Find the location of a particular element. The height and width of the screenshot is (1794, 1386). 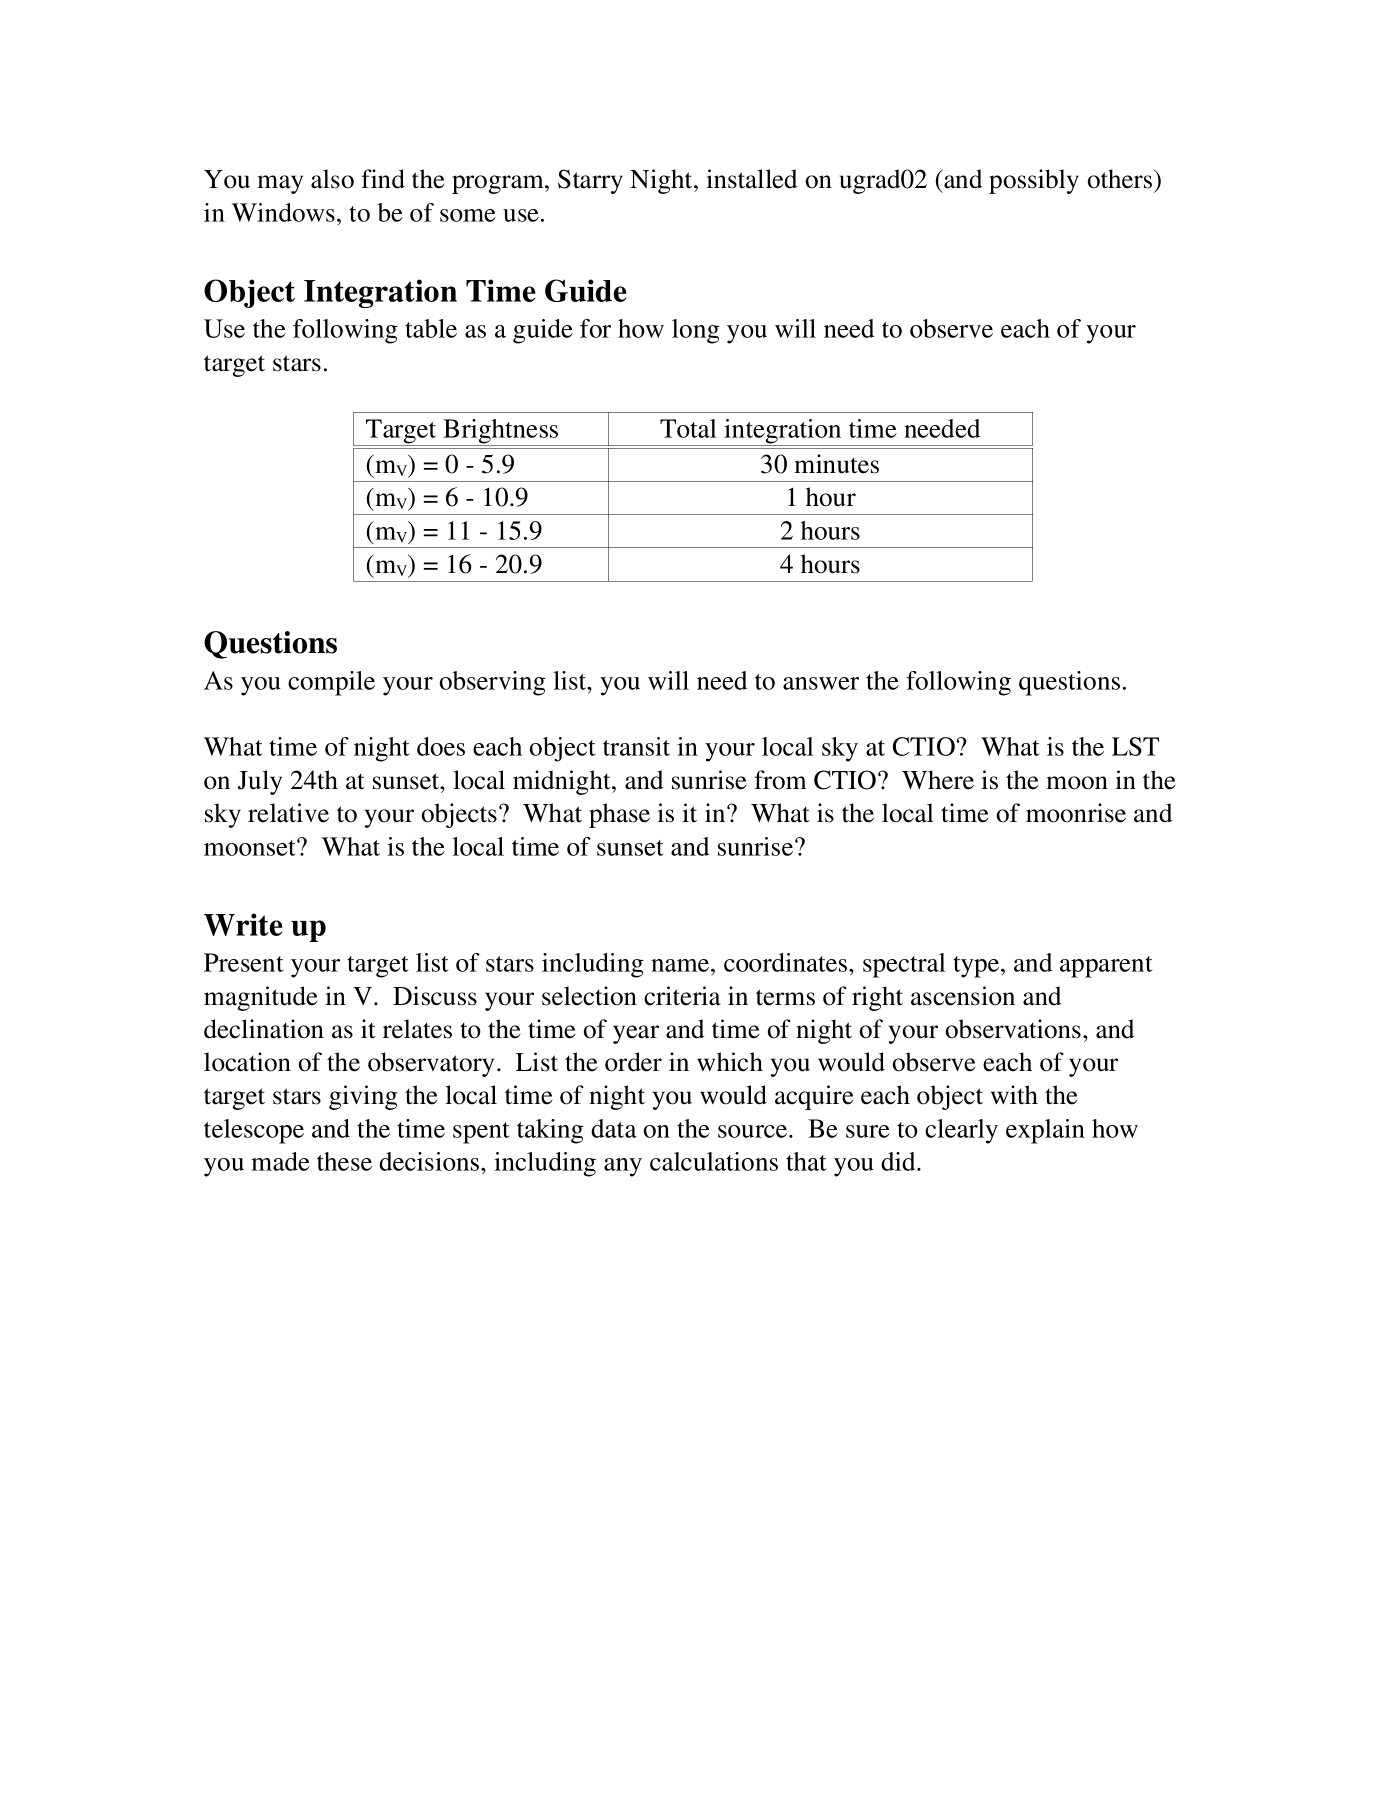

Present is located at coordinates (244, 962).
